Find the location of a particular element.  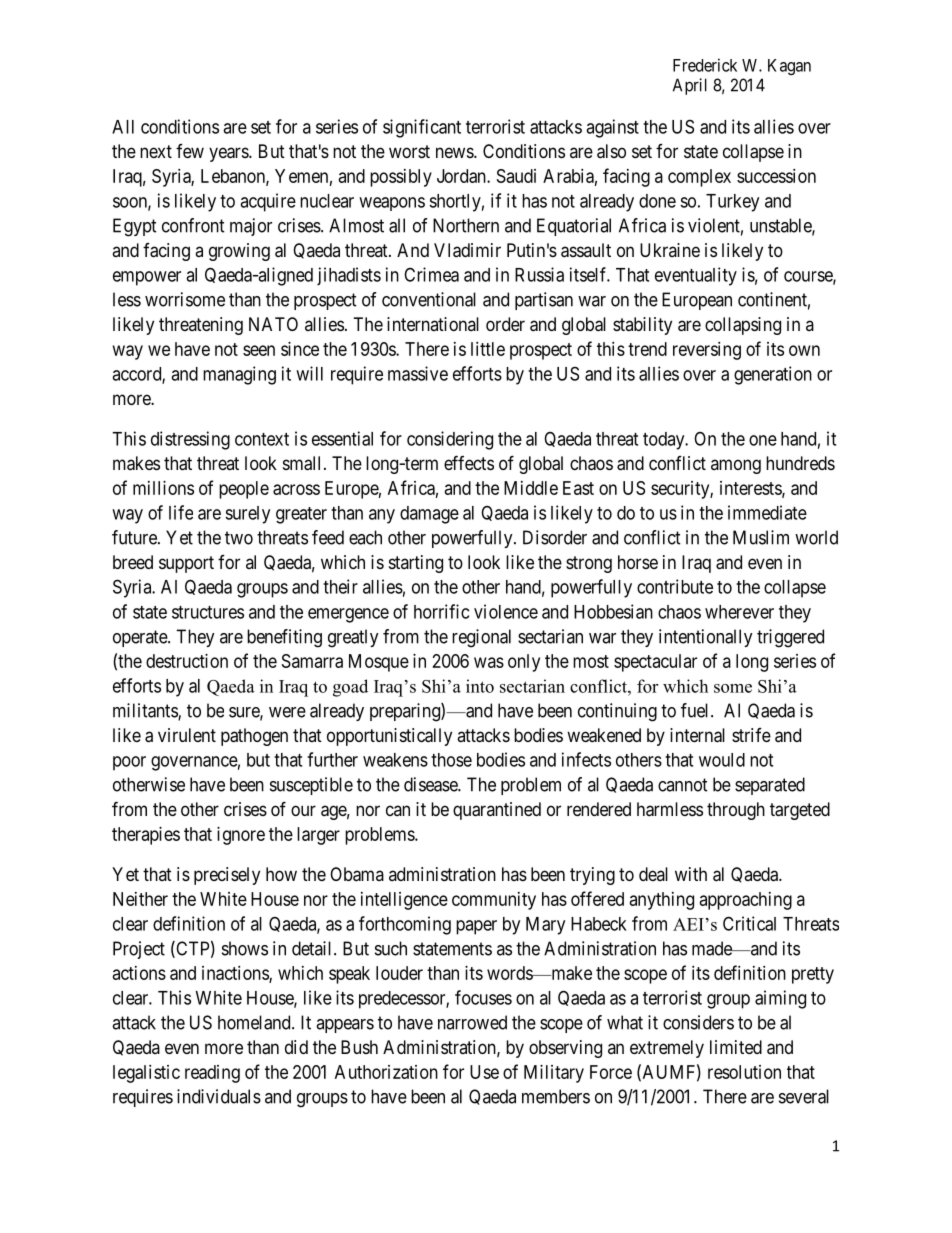

horrific is located at coordinates (441, 611).
